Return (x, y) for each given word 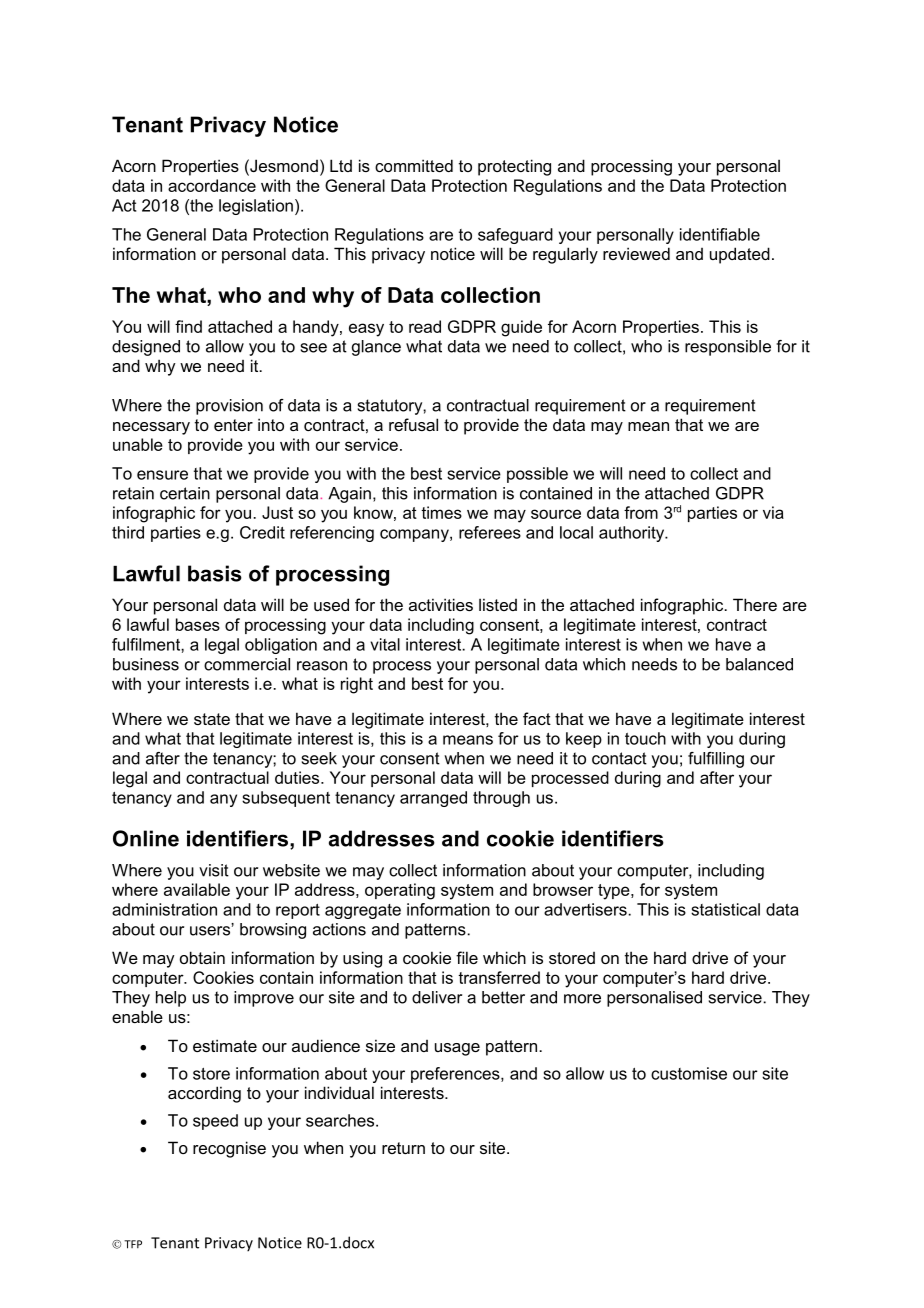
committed (414, 165)
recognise (229, 1149)
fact (537, 718)
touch (645, 738)
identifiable (720, 234)
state (212, 719)
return (403, 1148)
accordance (212, 185)
